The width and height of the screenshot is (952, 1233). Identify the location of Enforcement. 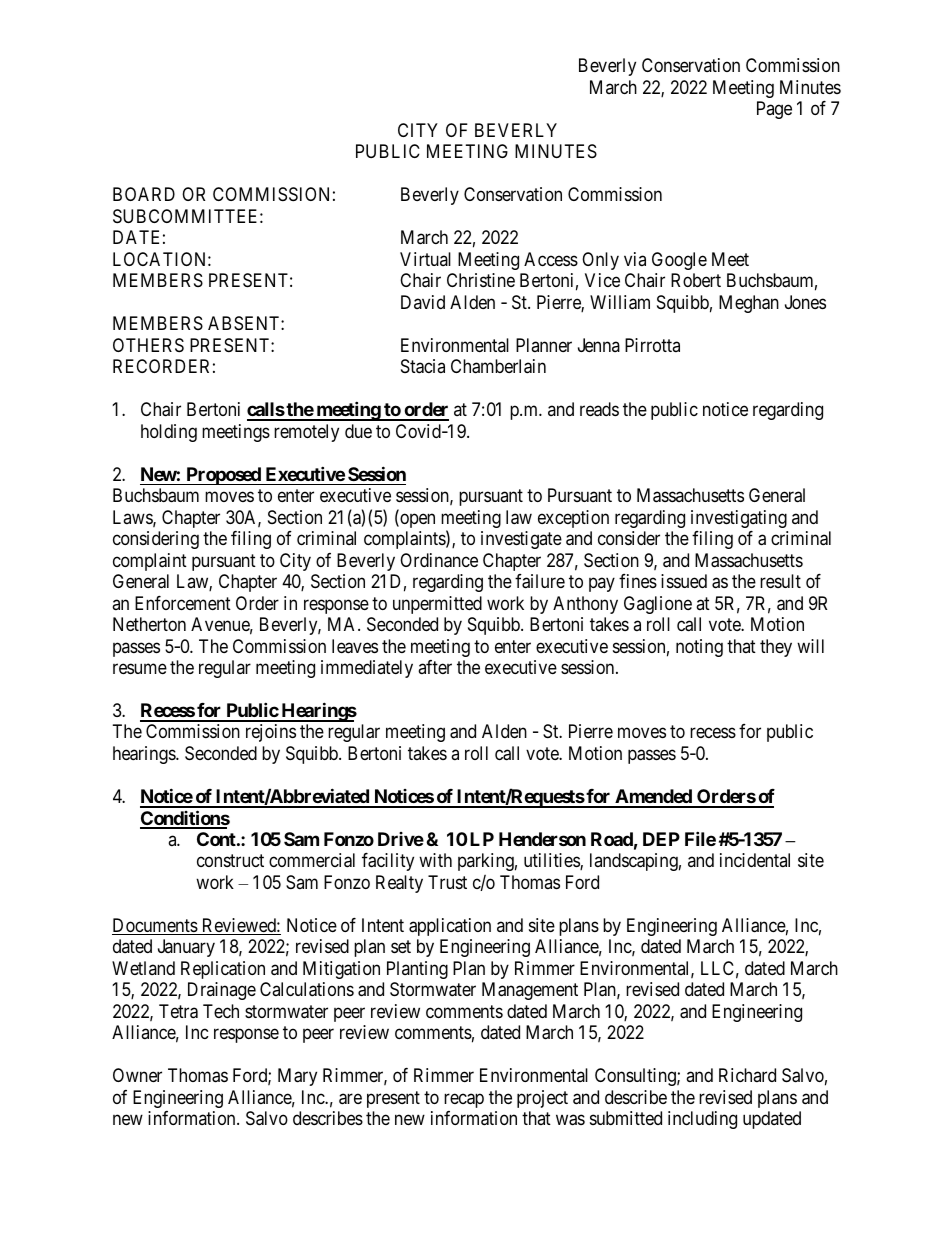
(183, 603).
